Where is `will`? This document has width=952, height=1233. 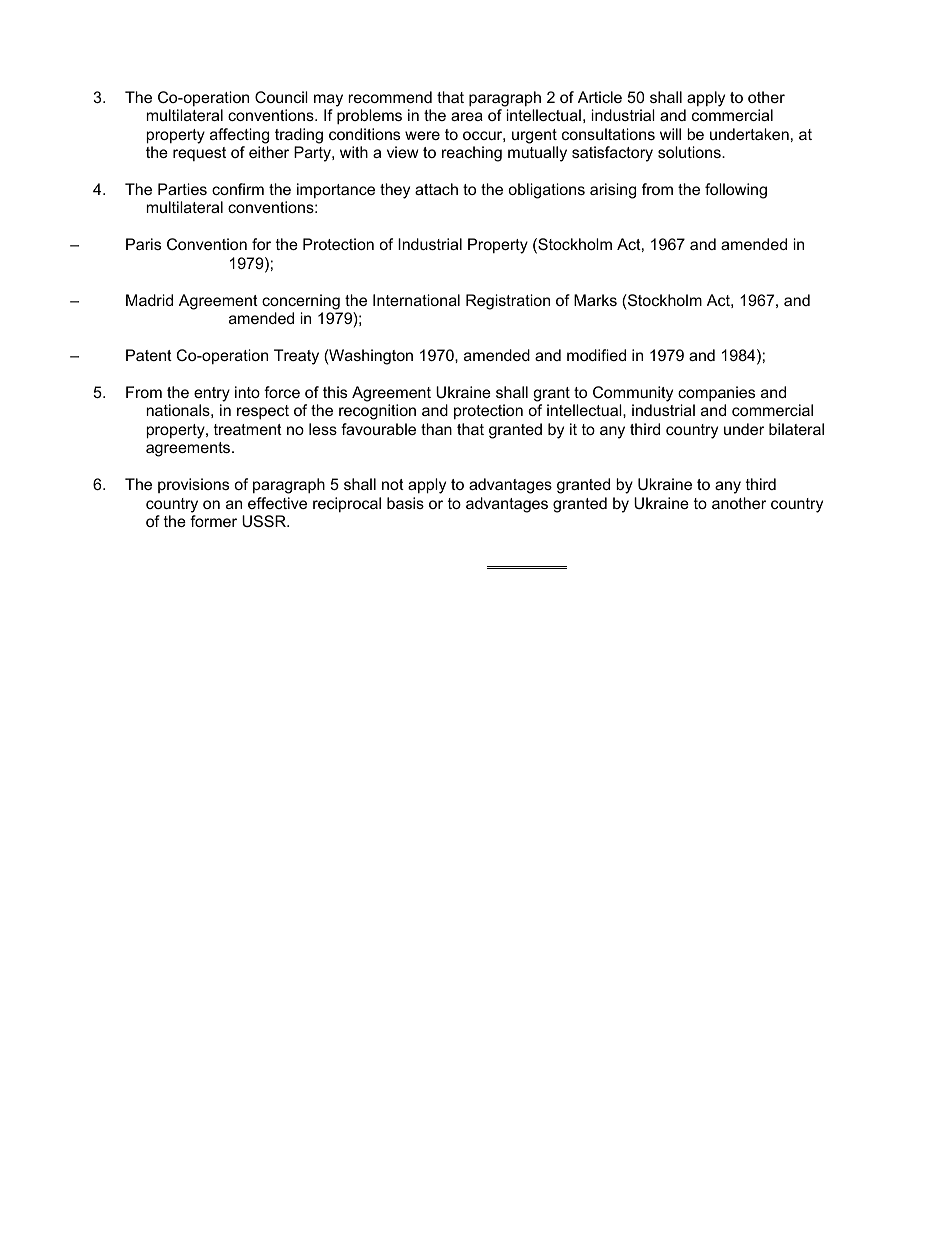 will is located at coordinates (670, 134).
